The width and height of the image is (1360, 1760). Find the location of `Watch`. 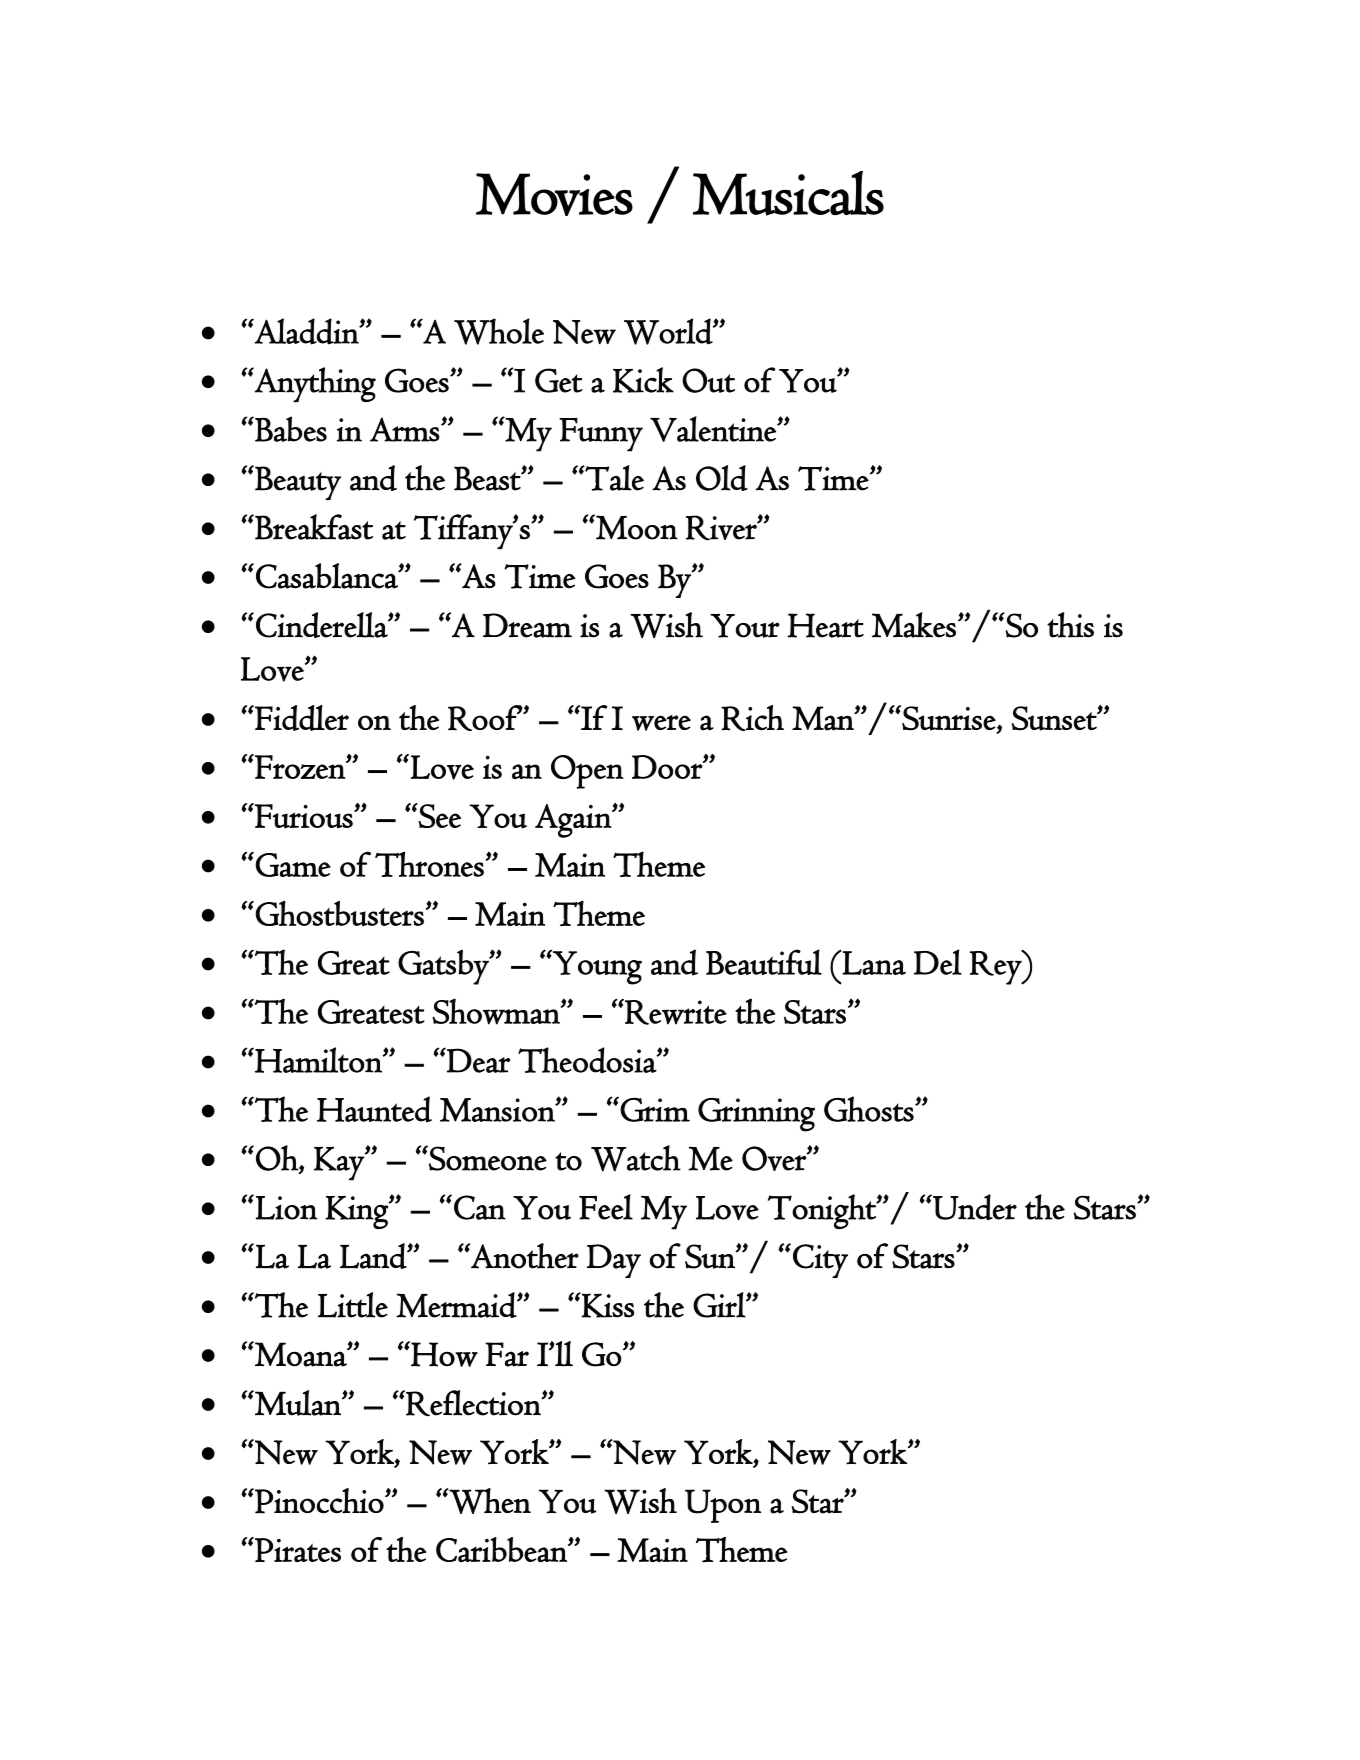

Watch is located at coordinates (636, 1158).
